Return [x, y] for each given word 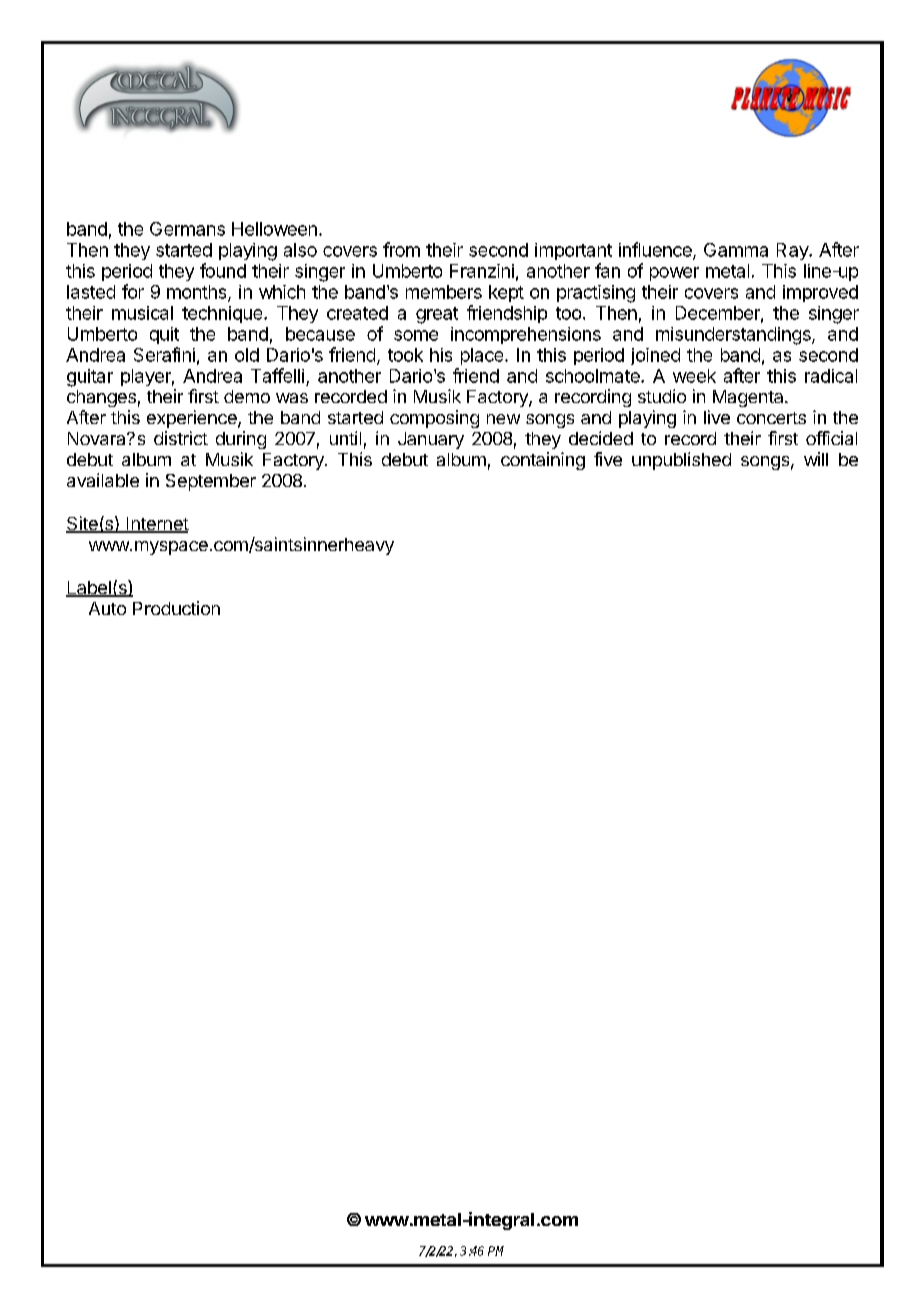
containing [543, 461]
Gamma [736, 250]
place [483, 356]
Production [176, 608]
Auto [107, 608]
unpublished [681, 461]
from [401, 249]
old [247, 355]
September [211, 482]
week [694, 376]
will [816, 459]
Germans [187, 229]
